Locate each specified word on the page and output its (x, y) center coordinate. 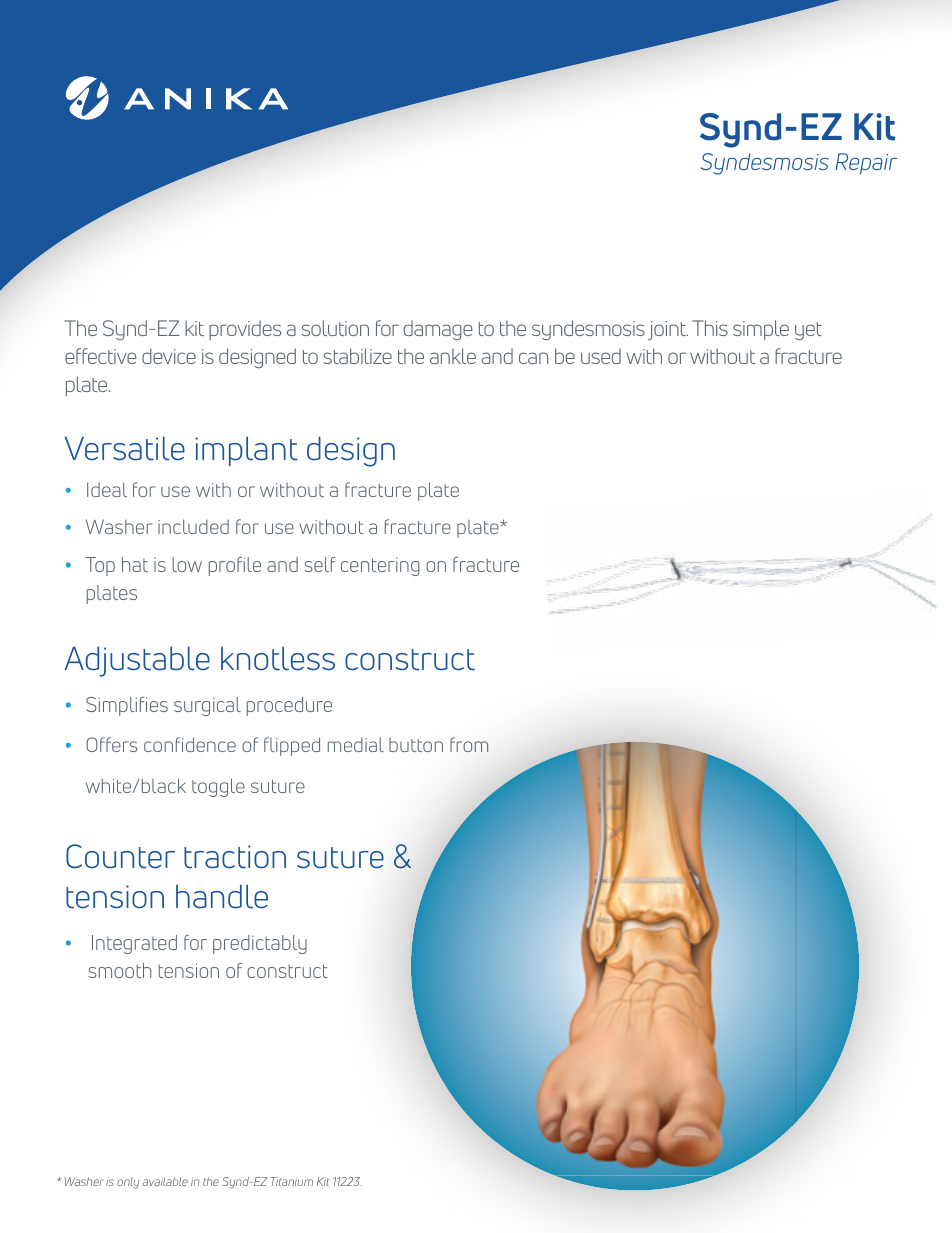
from (469, 744)
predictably (260, 944)
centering (380, 566)
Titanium (292, 1181)
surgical (207, 706)
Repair (866, 164)
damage (438, 330)
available (165, 1181)
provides (245, 330)
